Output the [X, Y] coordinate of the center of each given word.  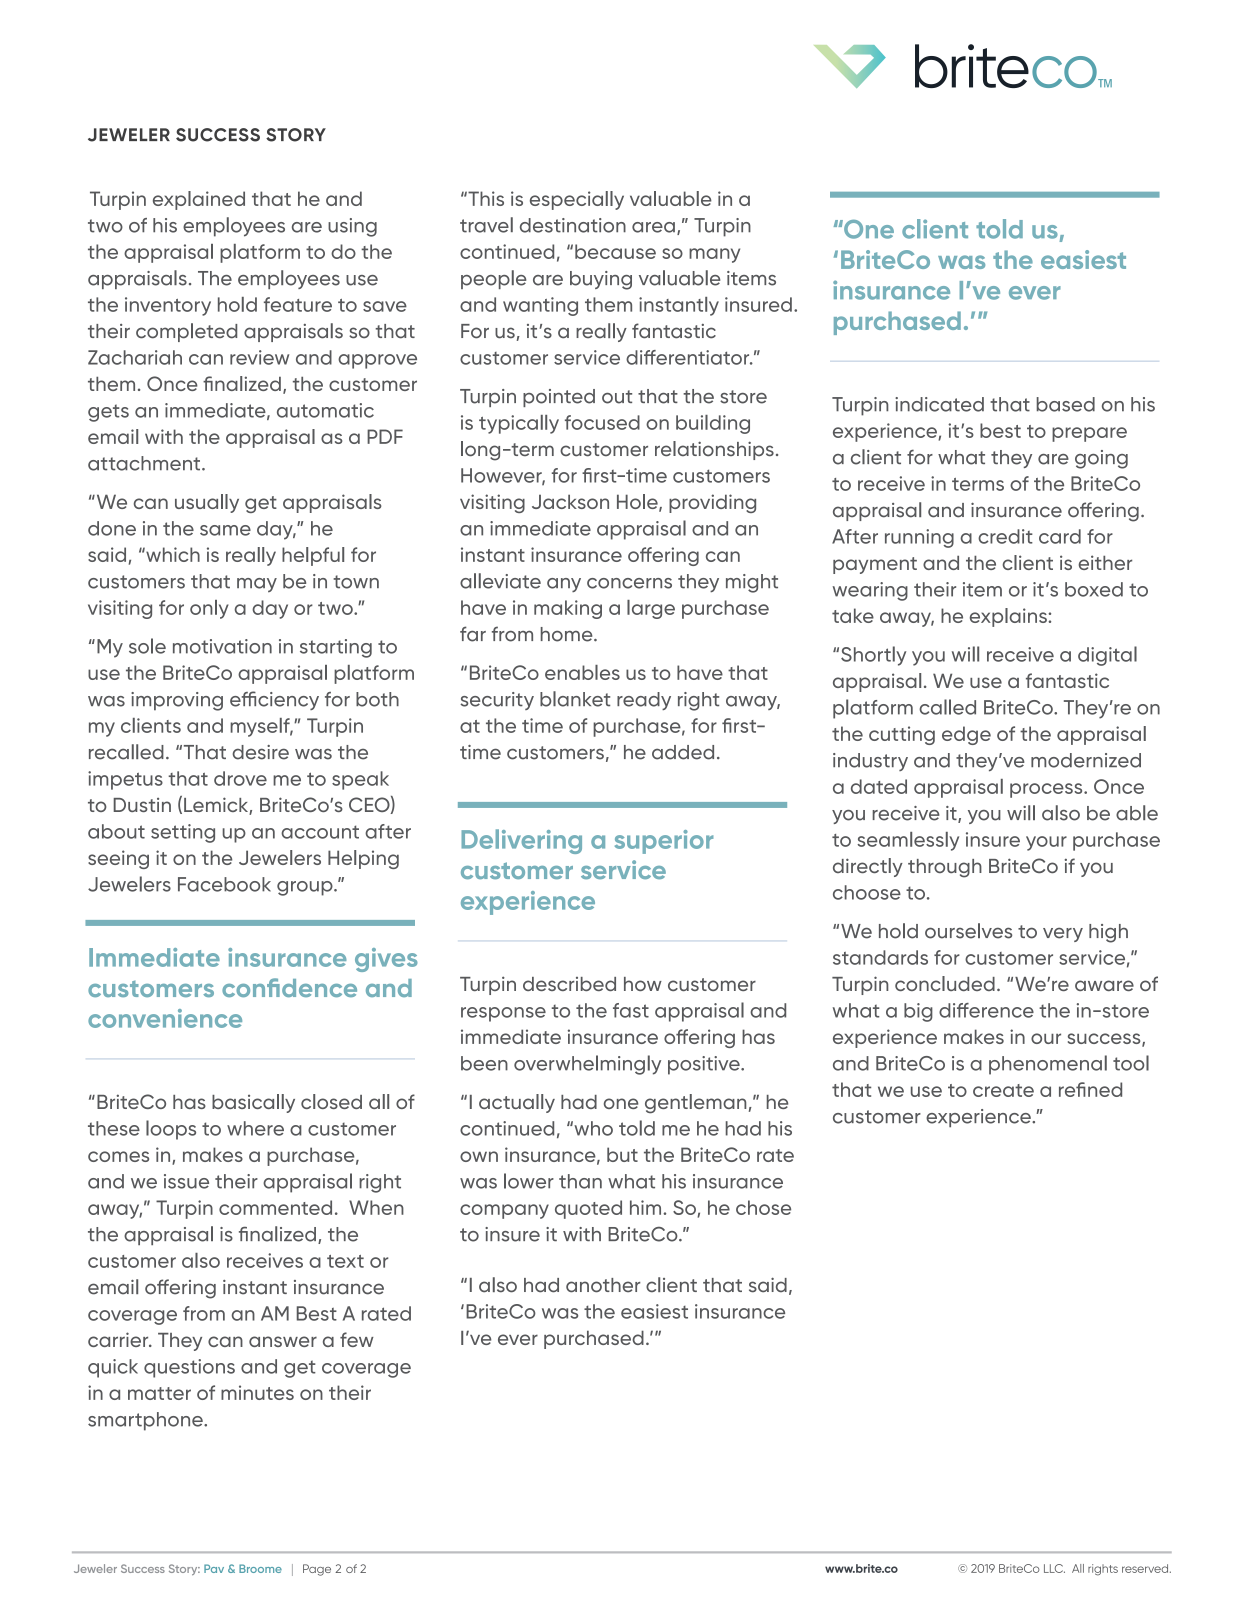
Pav [214, 1568]
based [1066, 404]
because [615, 251]
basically [253, 1103]
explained [199, 200]
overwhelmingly [587, 1065]
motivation [222, 646]
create [1003, 1090]
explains [1009, 617]
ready [644, 701]
